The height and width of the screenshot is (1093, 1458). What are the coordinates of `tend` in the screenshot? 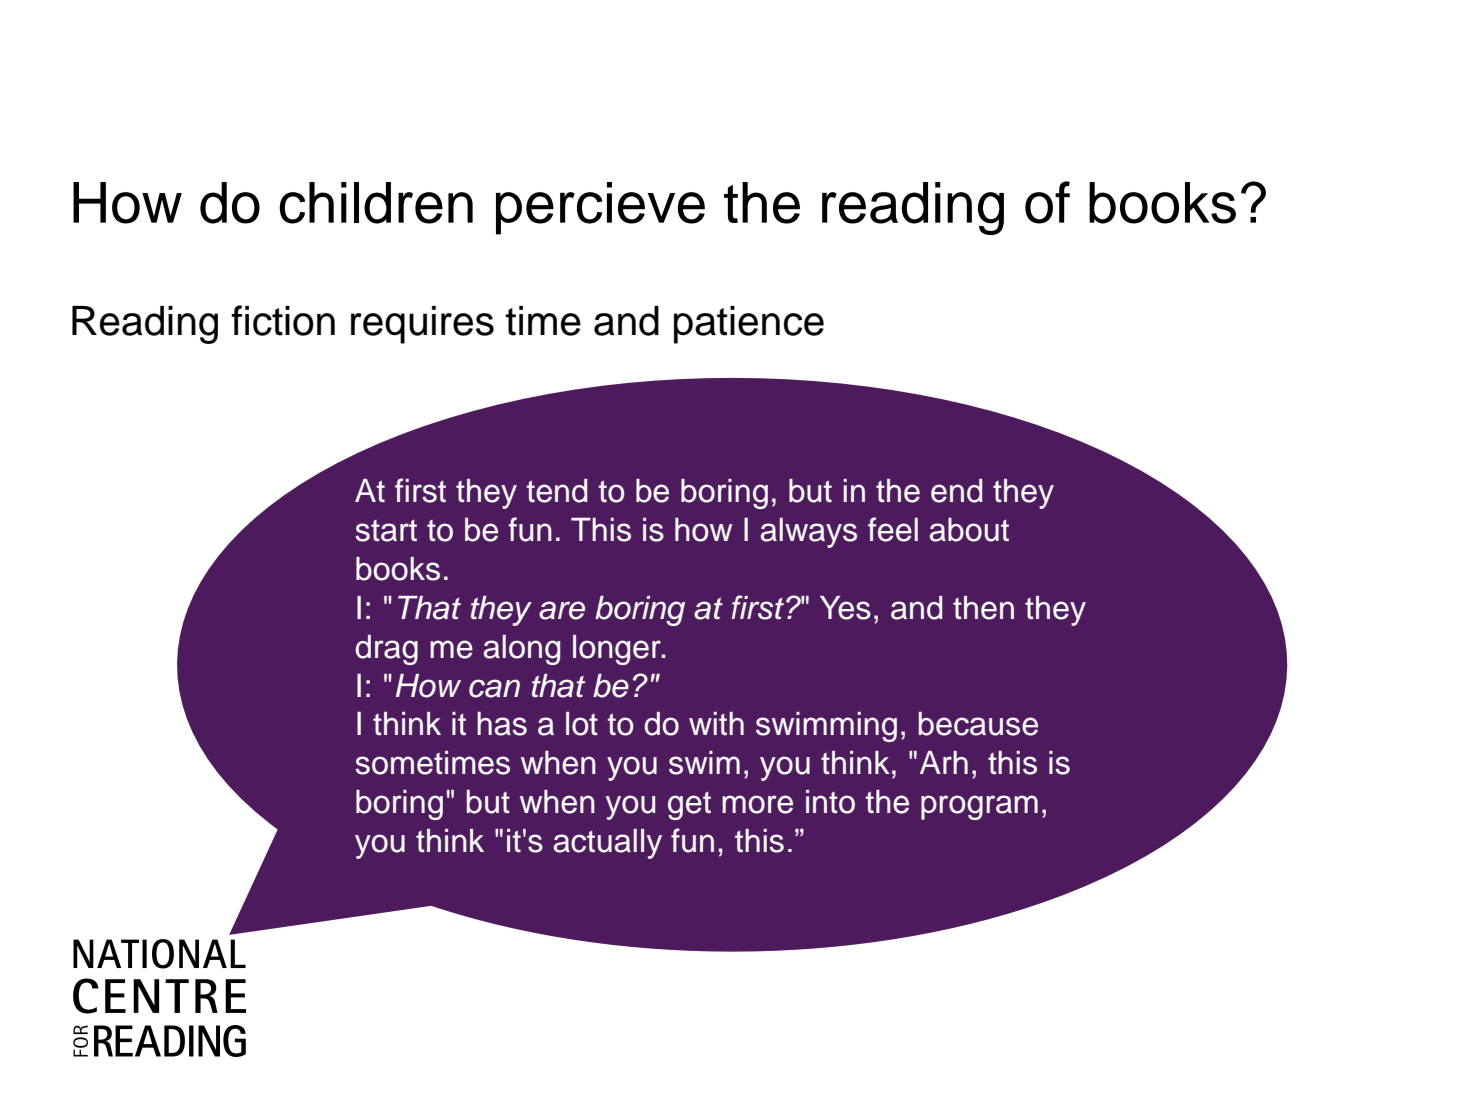 It's located at (556, 491).
